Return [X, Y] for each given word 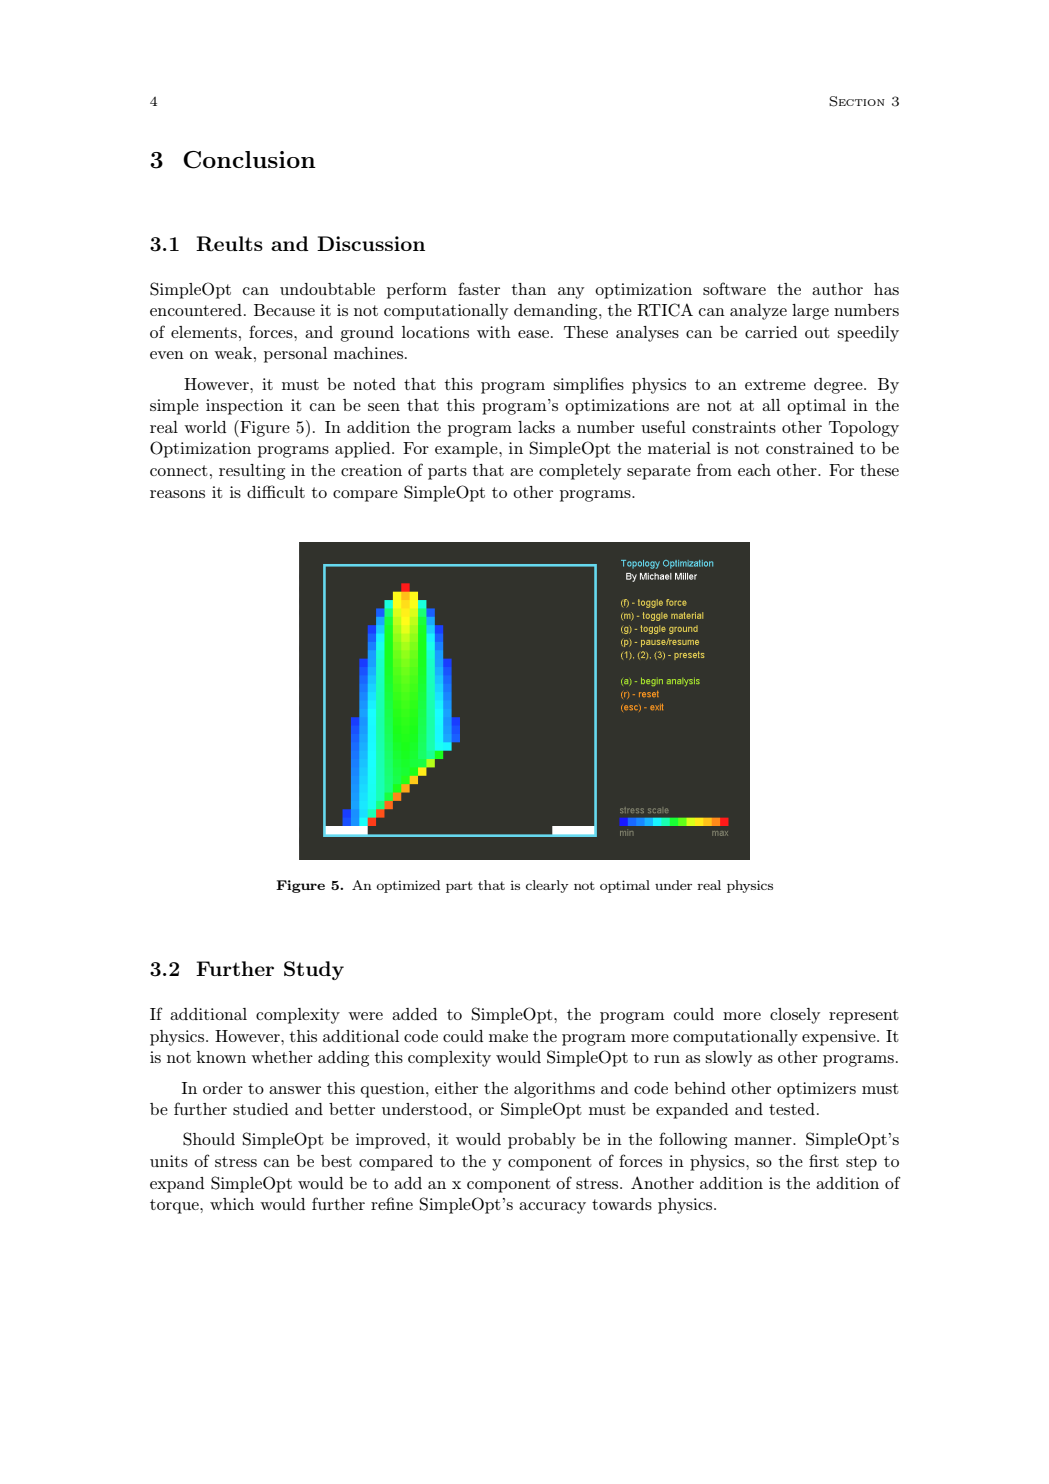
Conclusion [249, 160]
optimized [408, 886]
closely [795, 1016]
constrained [810, 448]
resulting [252, 472]
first [824, 1160]
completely [580, 472]
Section [857, 101]
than [528, 289]
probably [542, 1141]
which [232, 1204]
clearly [547, 886]
